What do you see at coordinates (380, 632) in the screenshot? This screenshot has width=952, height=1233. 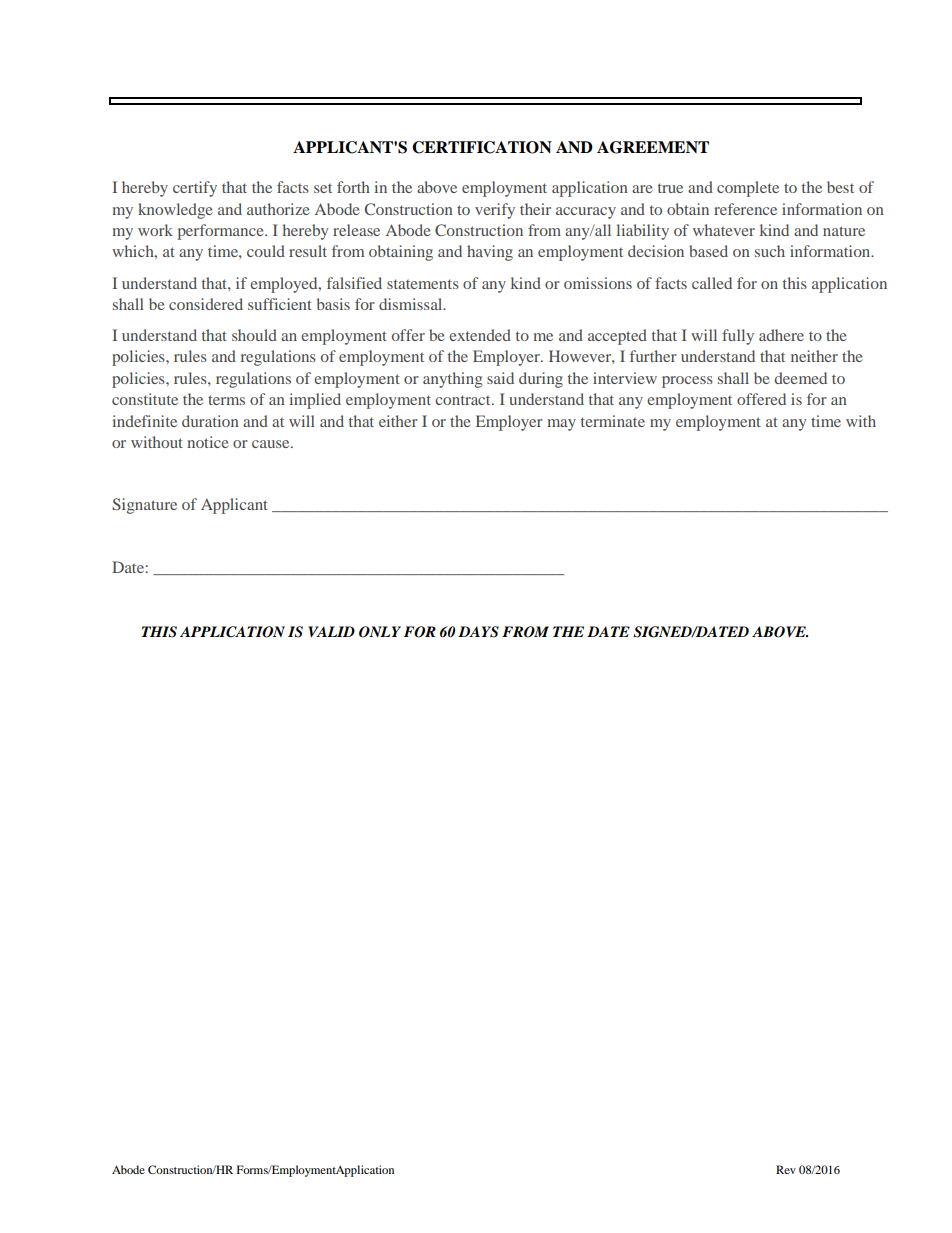 I see `ONLY` at bounding box center [380, 632].
